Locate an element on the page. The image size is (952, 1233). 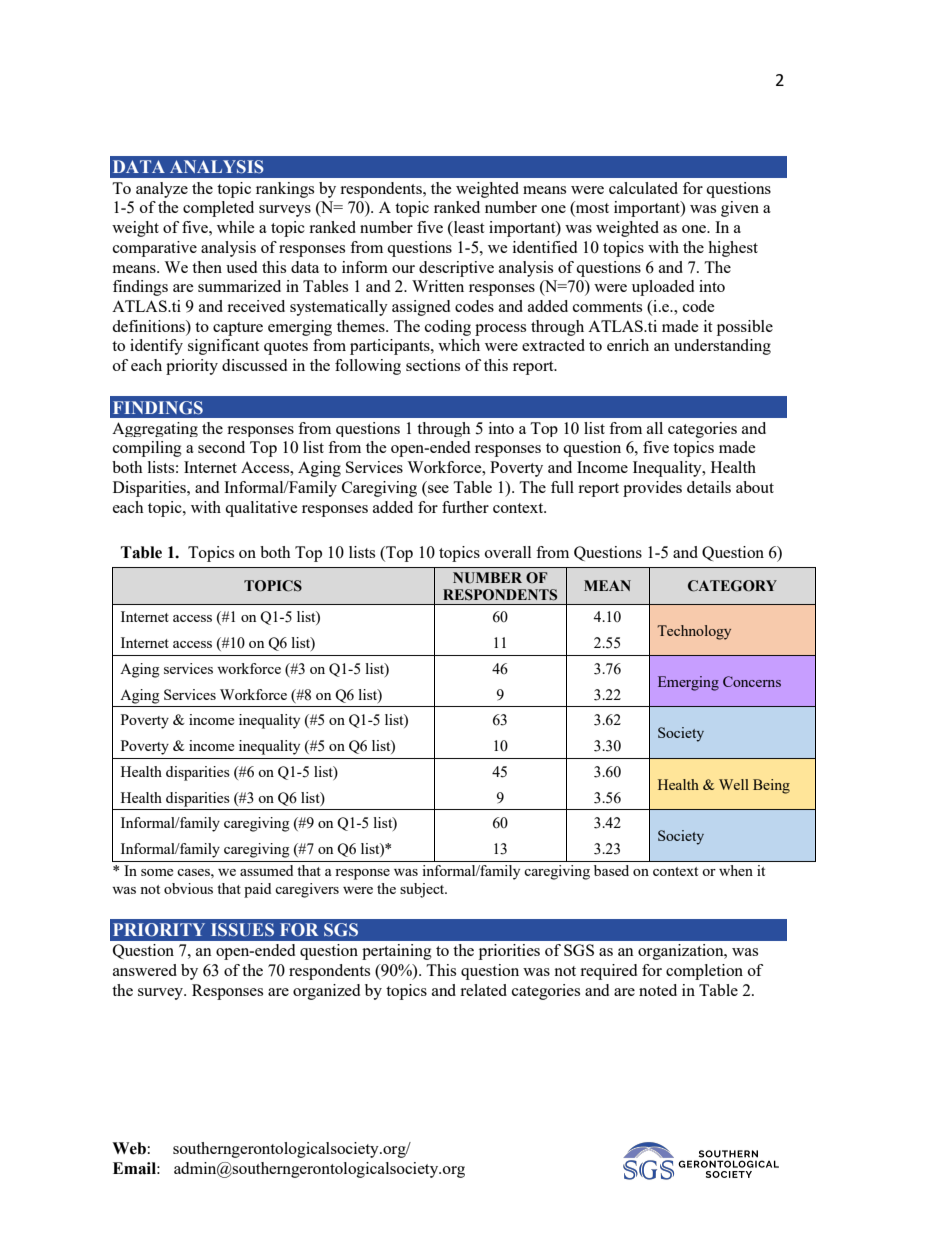
given is located at coordinates (740, 209).
